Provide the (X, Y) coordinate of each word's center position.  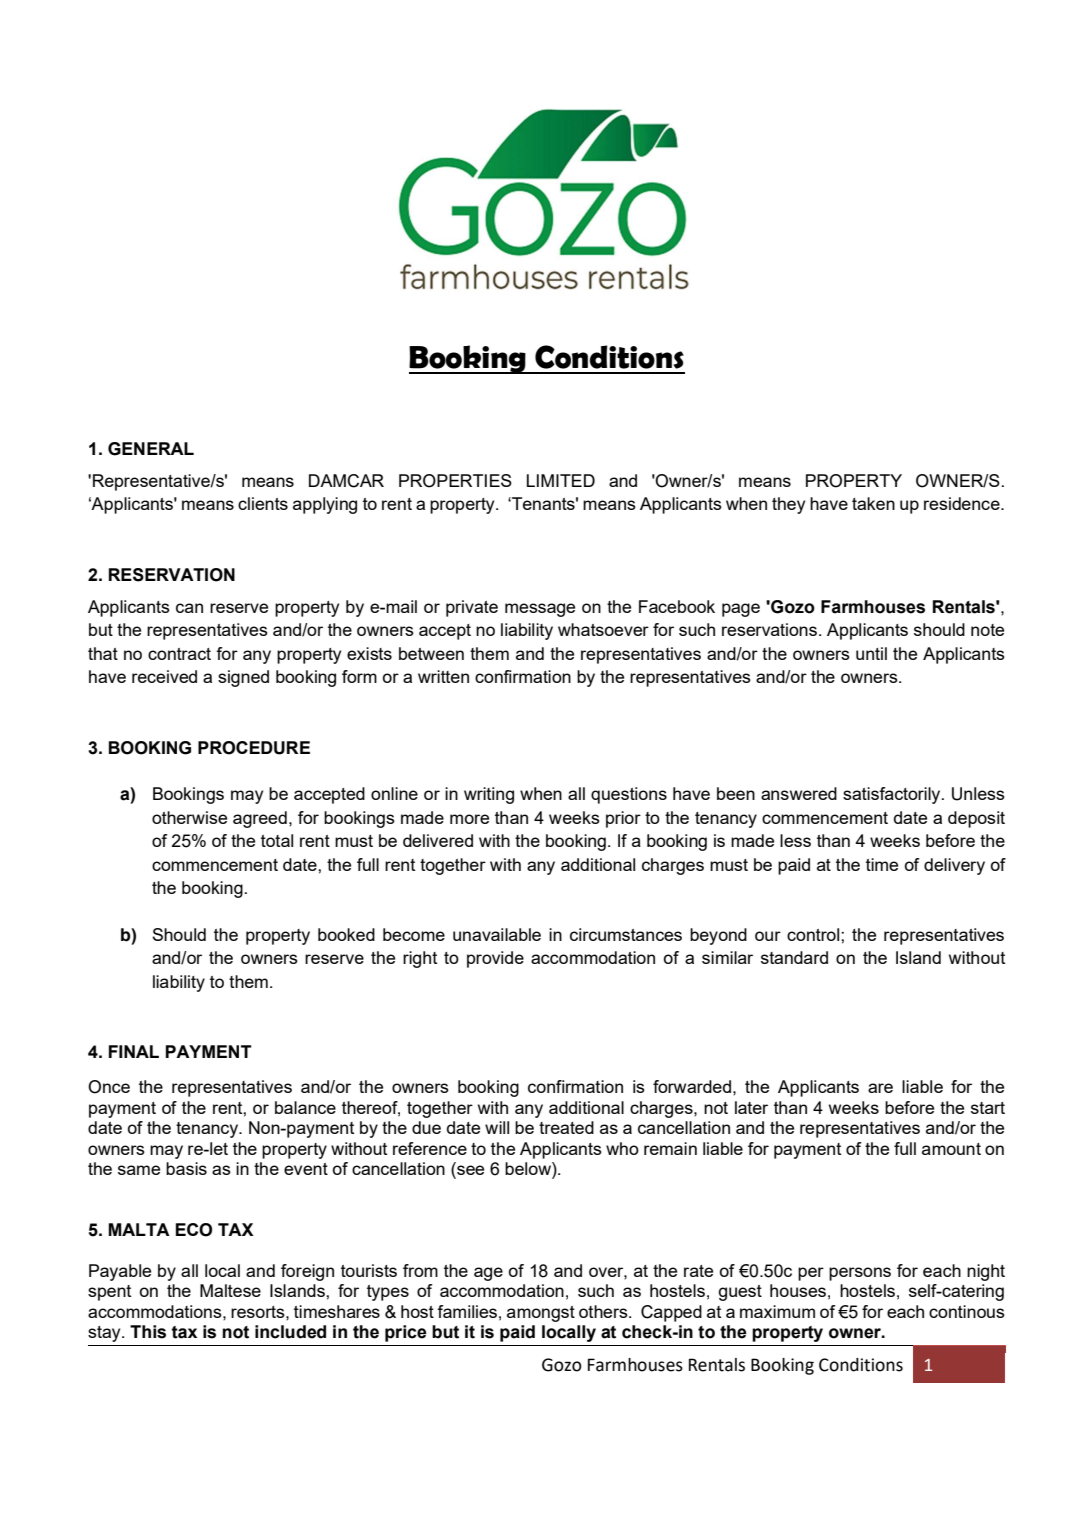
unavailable (497, 934)
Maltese (230, 1290)
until (871, 653)
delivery (954, 866)
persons (860, 1274)
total (277, 840)
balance (305, 1107)
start (988, 1108)
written (443, 676)
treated (566, 1127)
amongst (541, 1314)
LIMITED (561, 480)
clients (263, 503)
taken (873, 503)
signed (243, 678)
